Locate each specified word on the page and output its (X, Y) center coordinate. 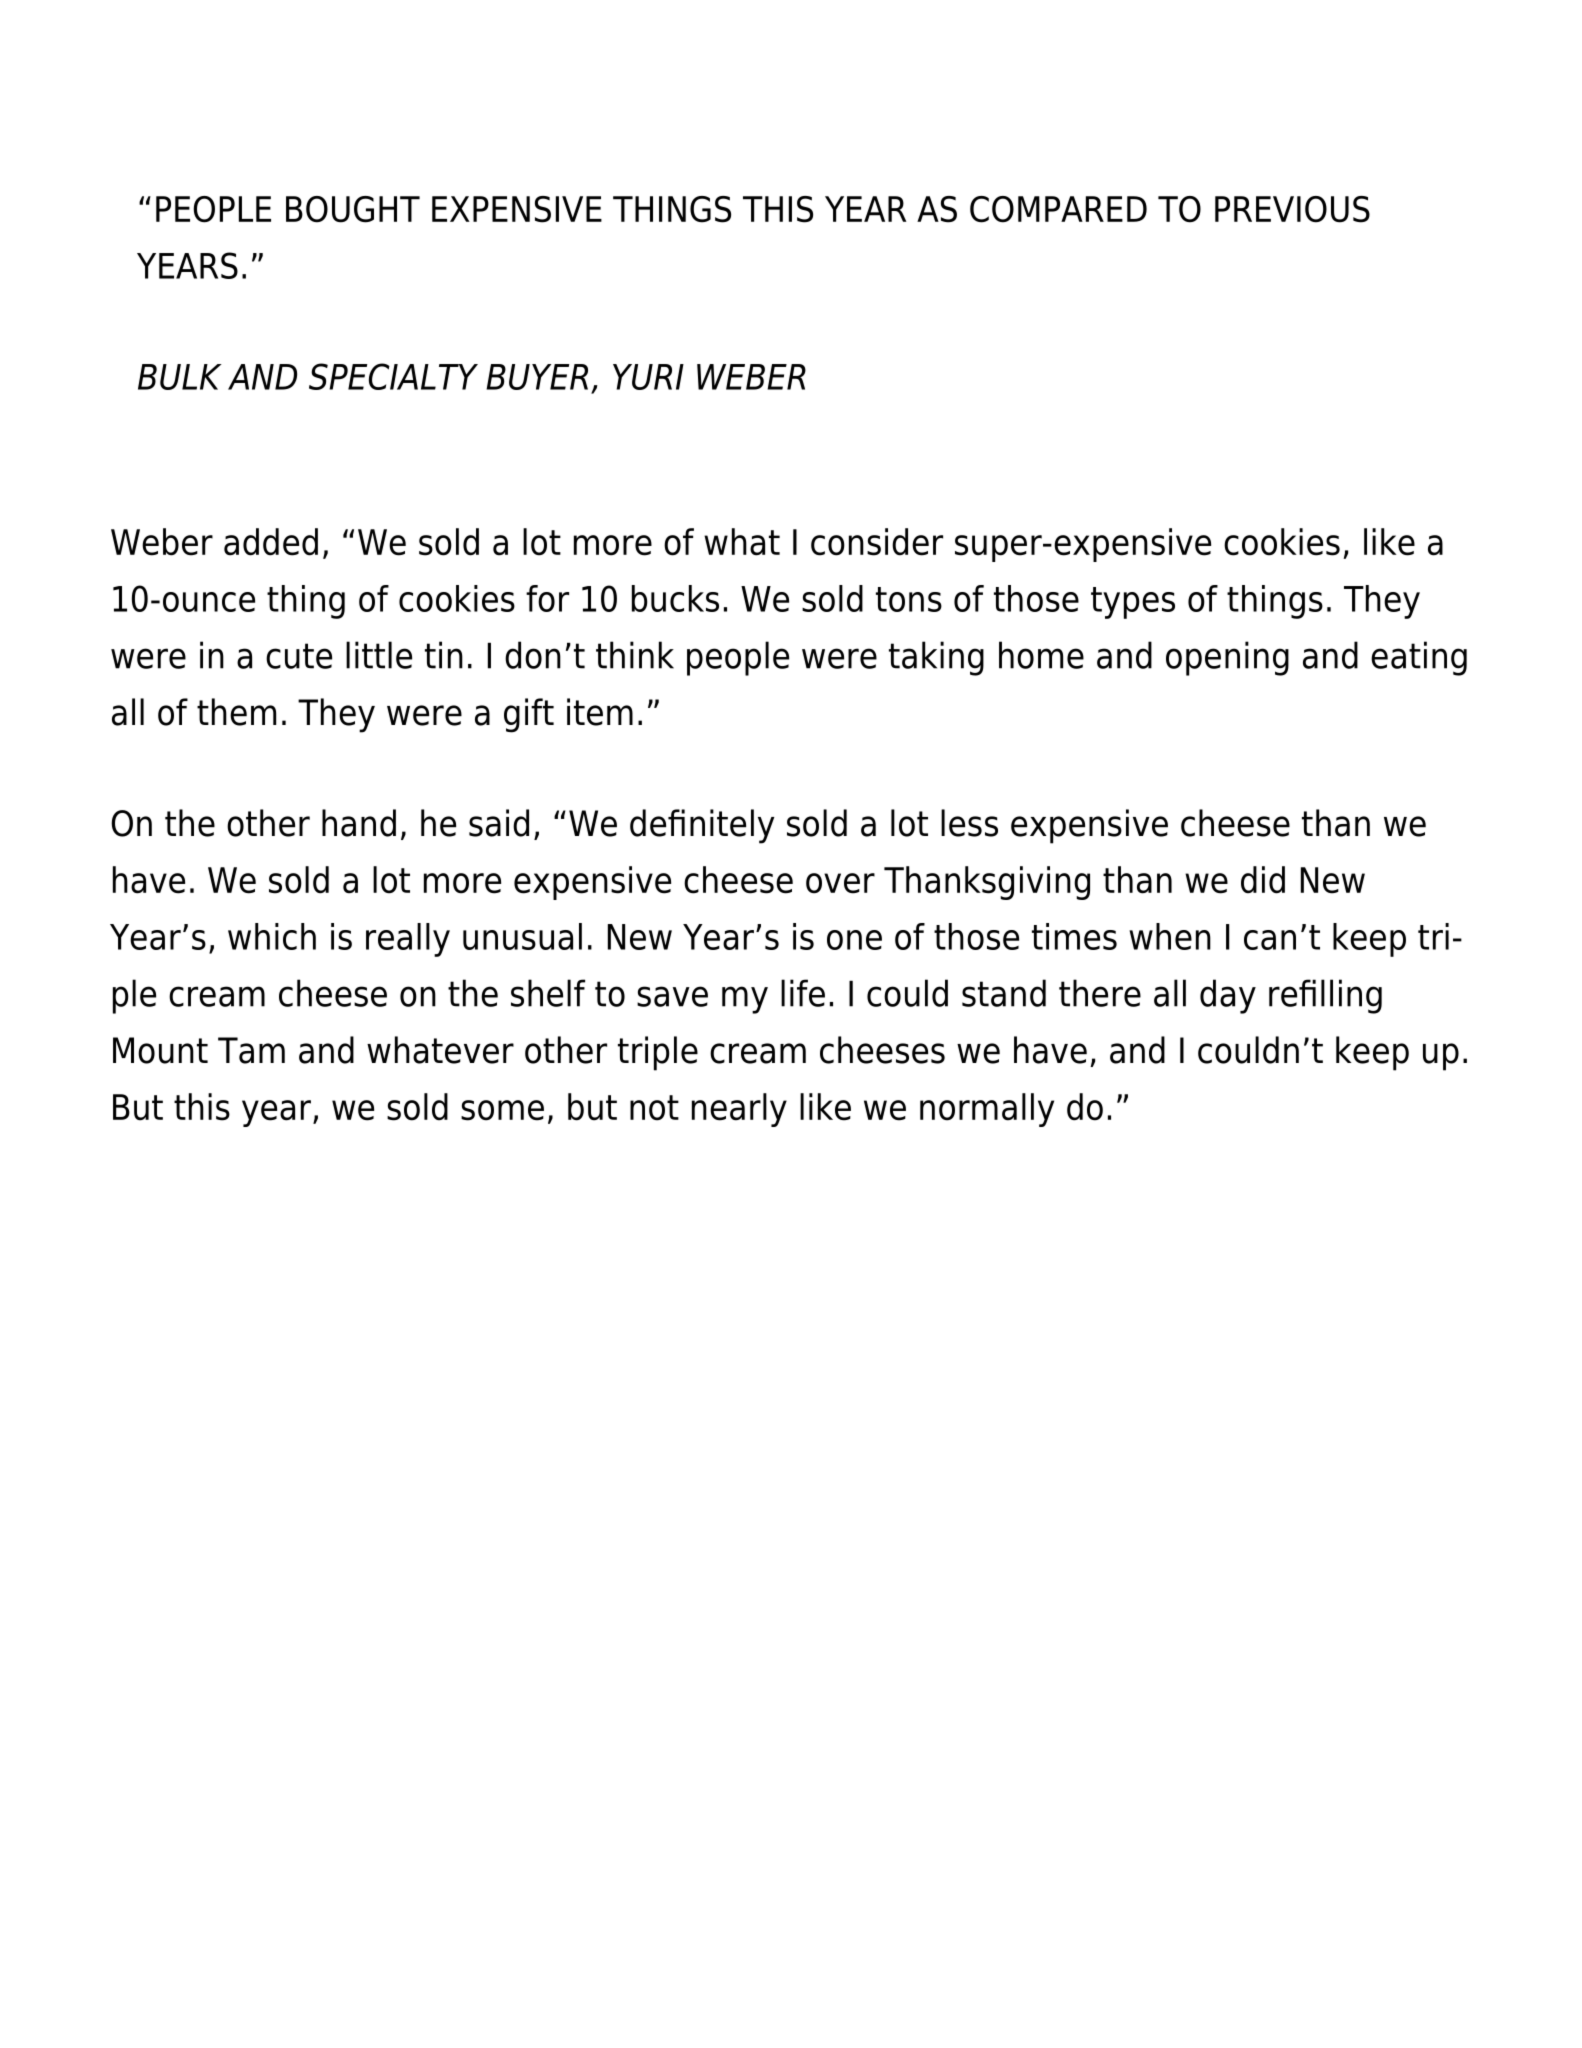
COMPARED (1058, 209)
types (1133, 603)
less (969, 823)
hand (359, 823)
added (271, 542)
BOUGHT (353, 209)
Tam (251, 1050)
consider (877, 542)
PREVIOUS (1292, 209)
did (1263, 880)
